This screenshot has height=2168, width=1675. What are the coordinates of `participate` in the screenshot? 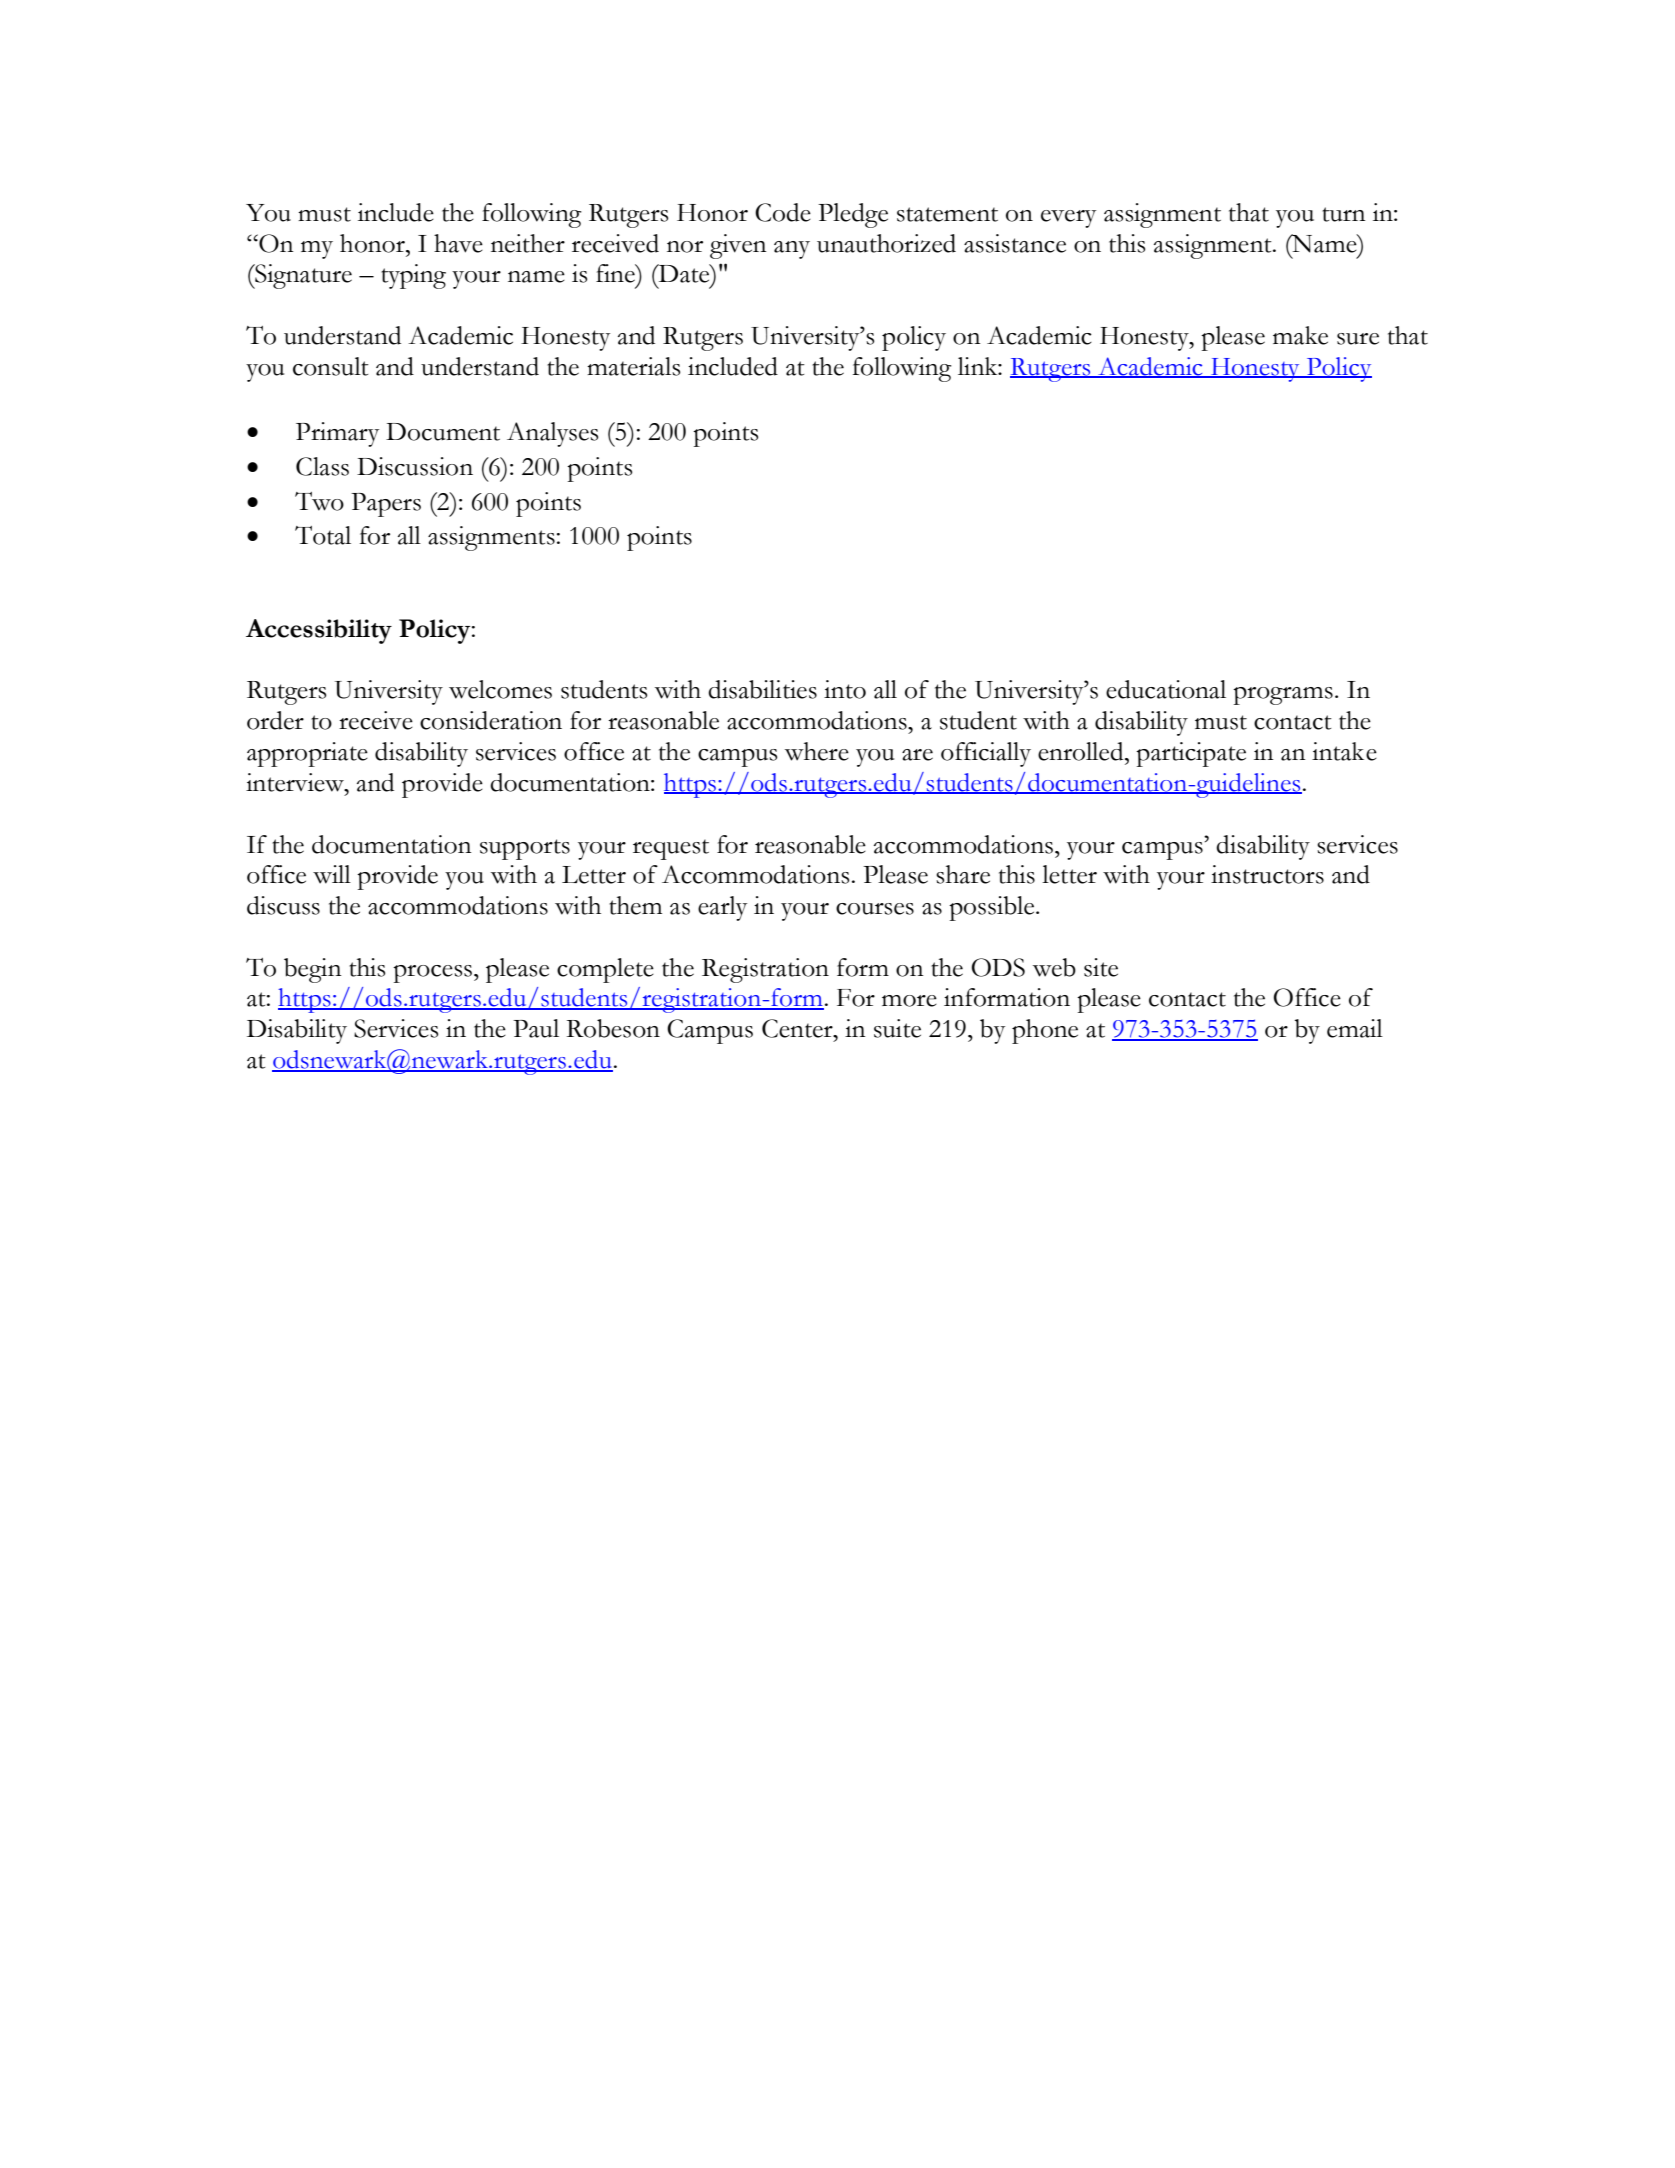 It's located at (1191, 754).
